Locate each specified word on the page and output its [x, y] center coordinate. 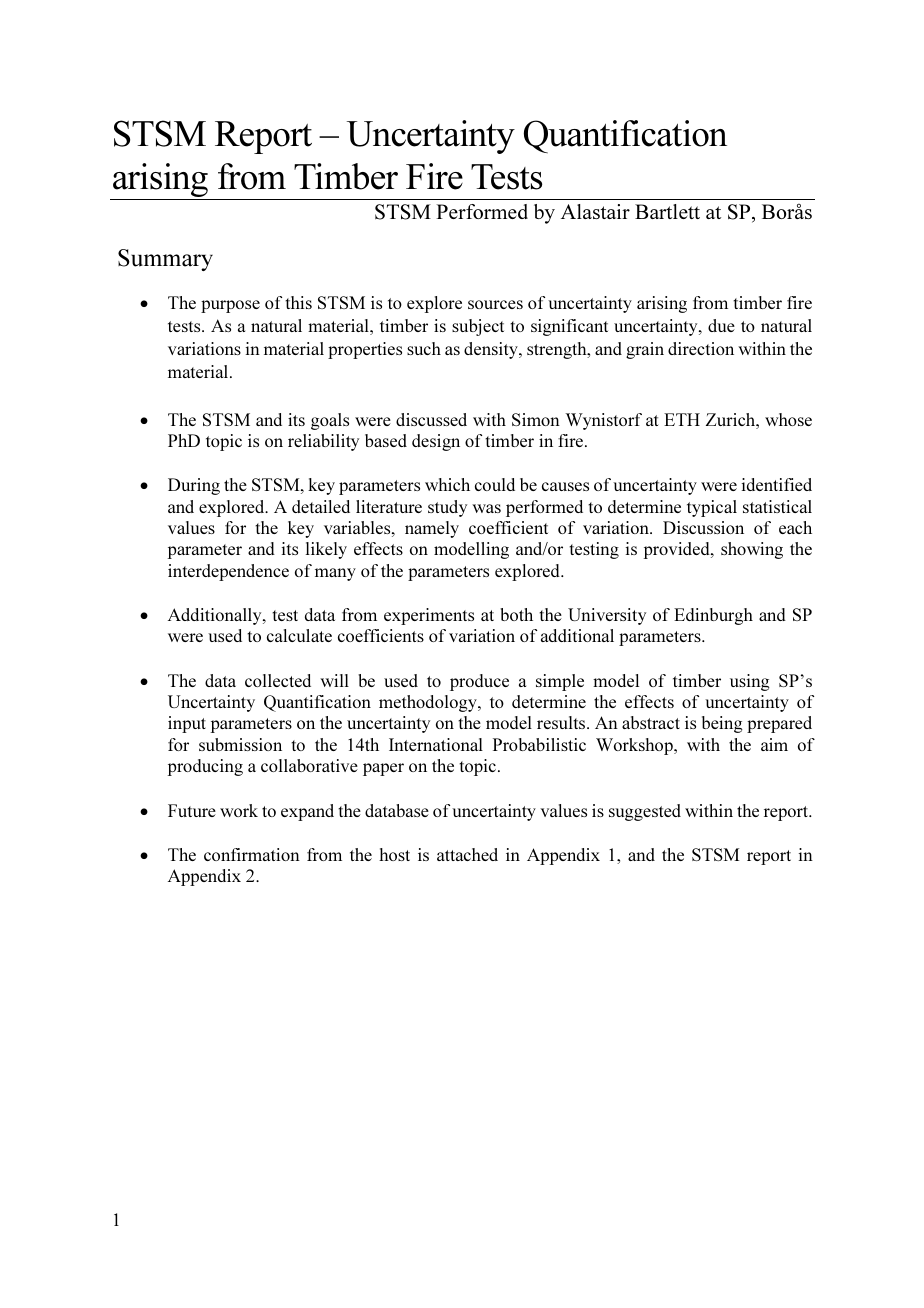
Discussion [703, 527]
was [486, 508]
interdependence [228, 572]
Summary [165, 260]
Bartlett [667, 211]
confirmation [252, 854]
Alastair [595, 211]
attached [467, 854]
